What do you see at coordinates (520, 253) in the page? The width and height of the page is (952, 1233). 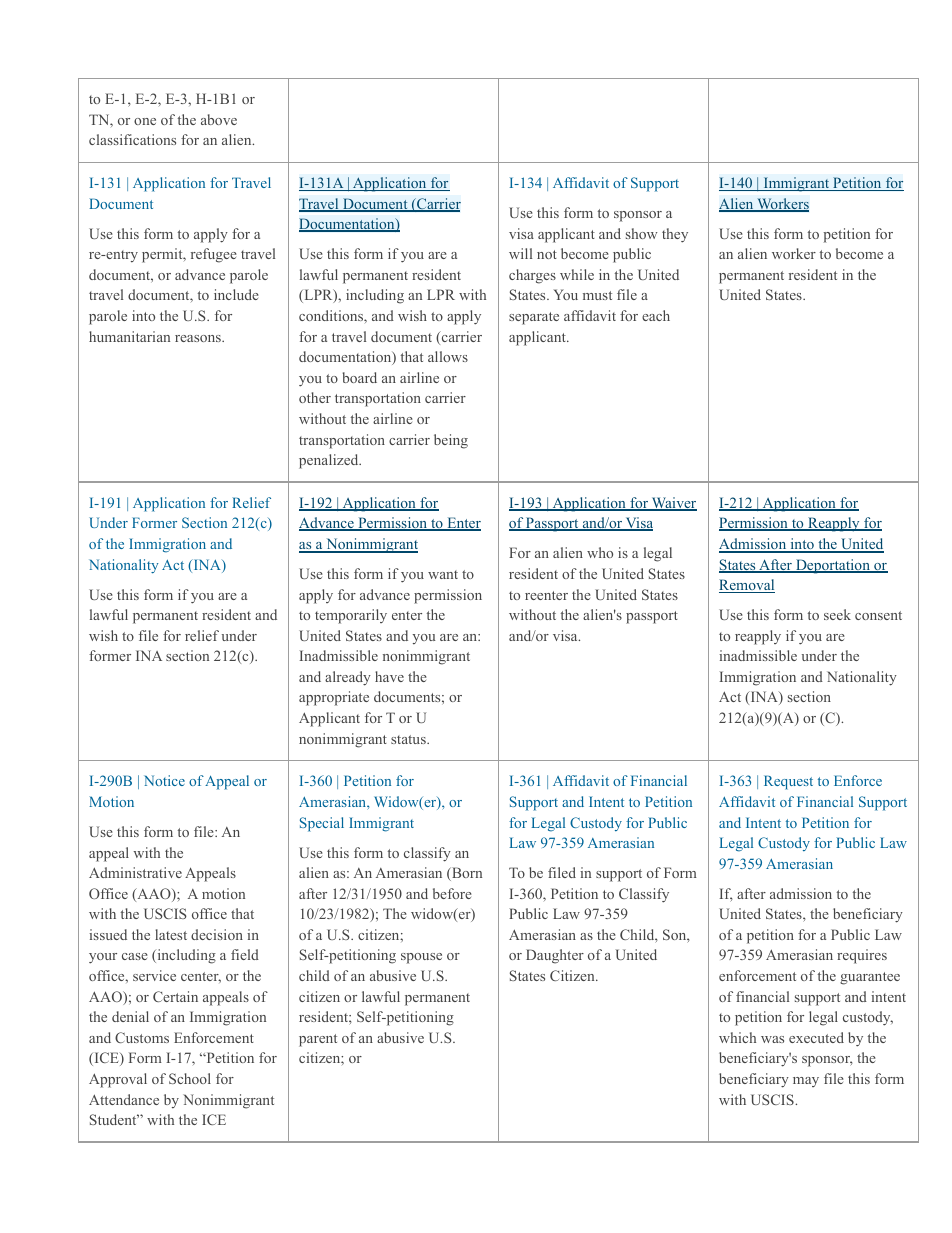 I see `will` at bounding box center [520, 253].
